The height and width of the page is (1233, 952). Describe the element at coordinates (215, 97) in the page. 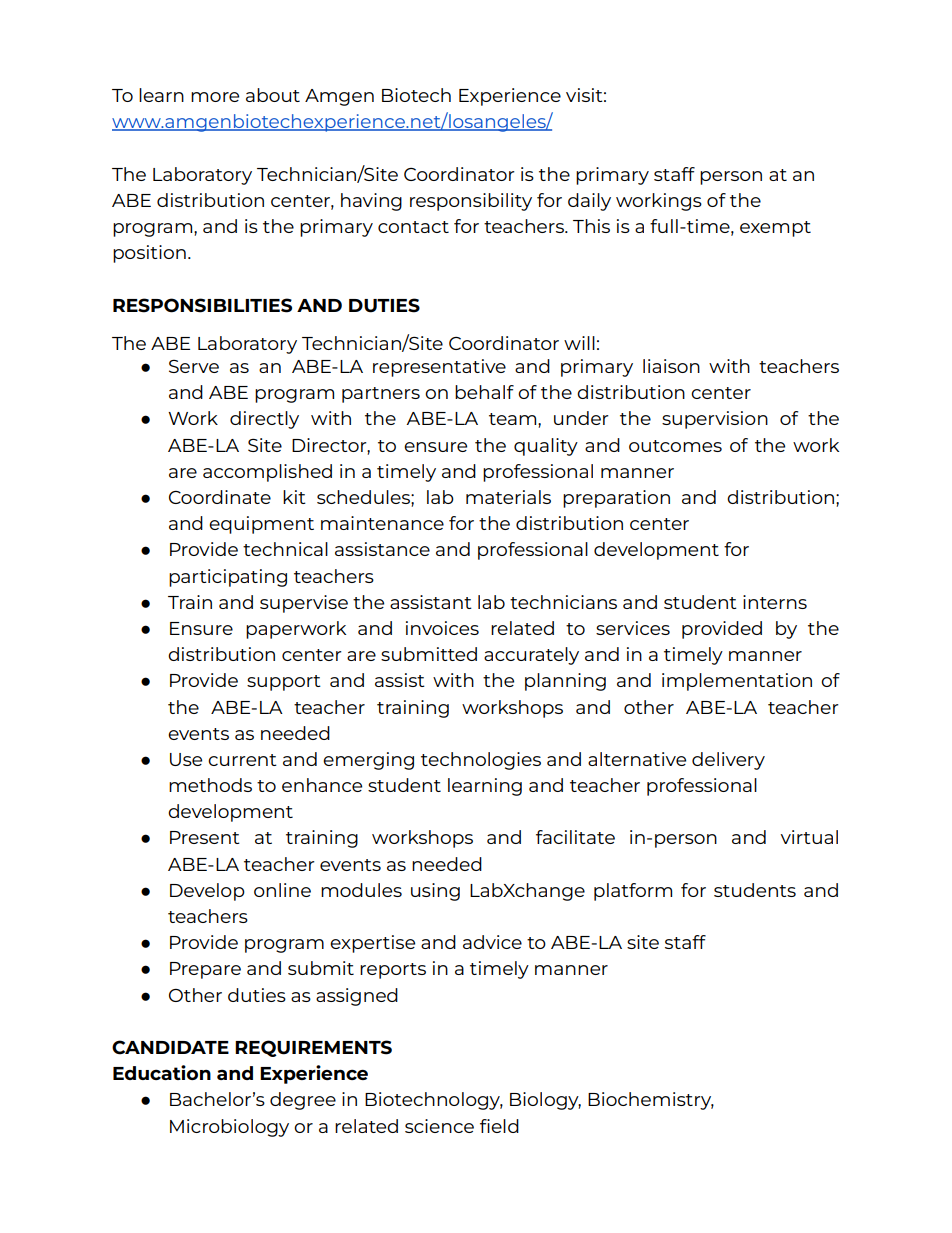

I see `more` at that location.
